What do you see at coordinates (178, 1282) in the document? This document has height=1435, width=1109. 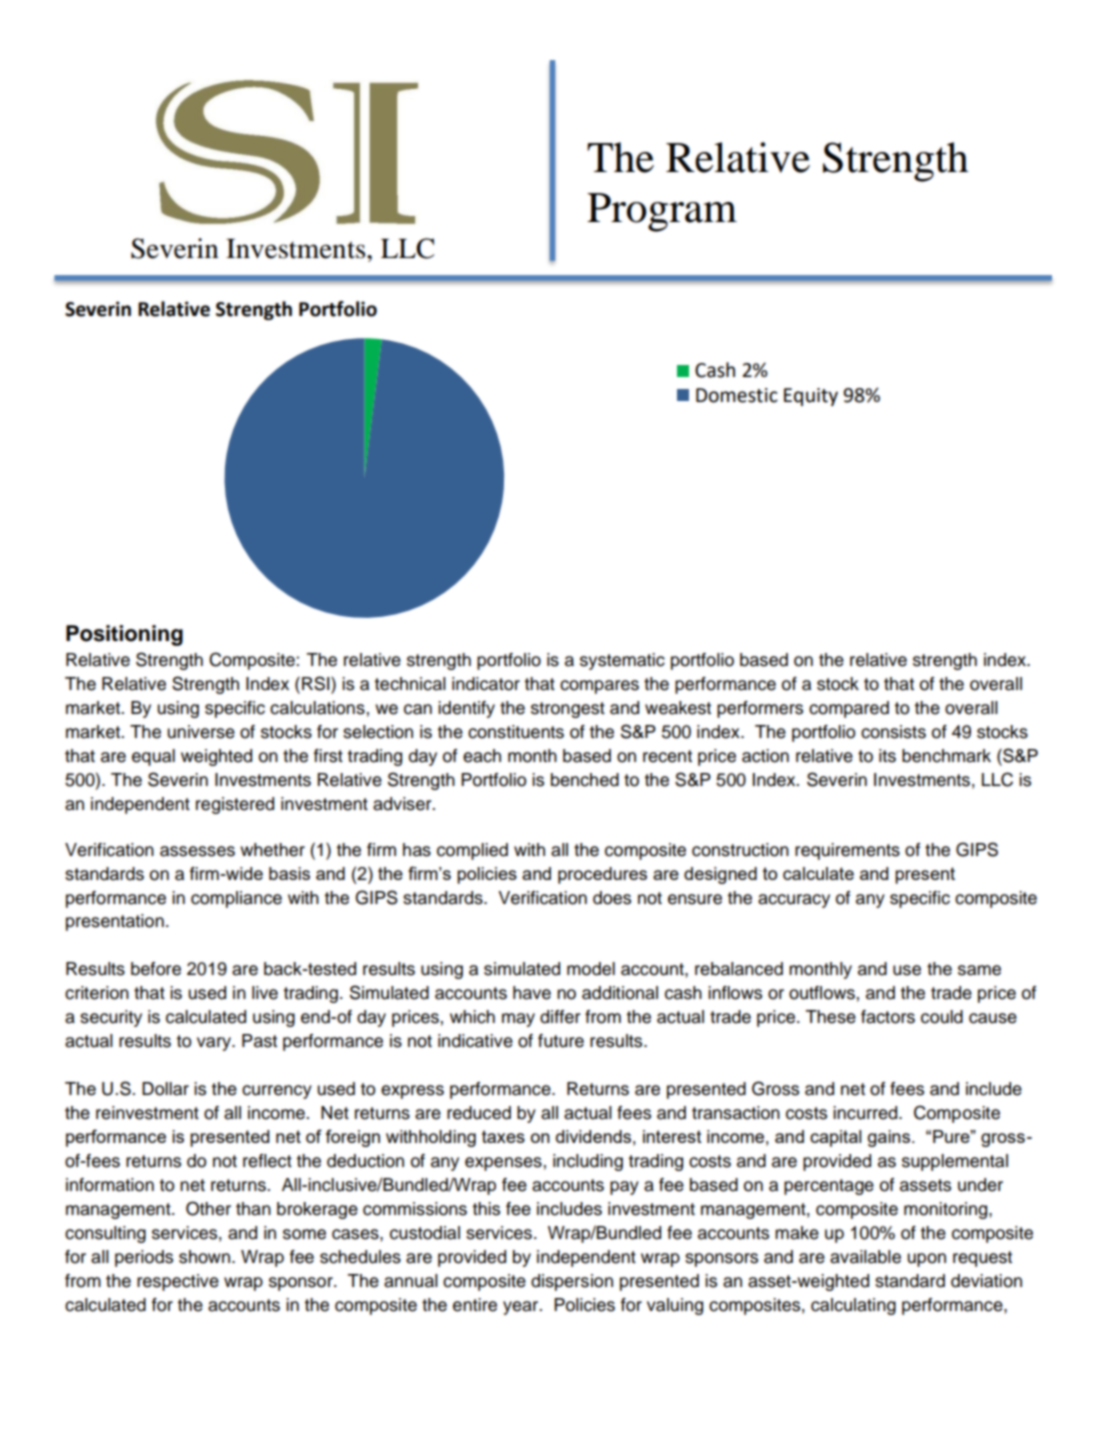 I see `respective` at bounding box center [178, 1282].
